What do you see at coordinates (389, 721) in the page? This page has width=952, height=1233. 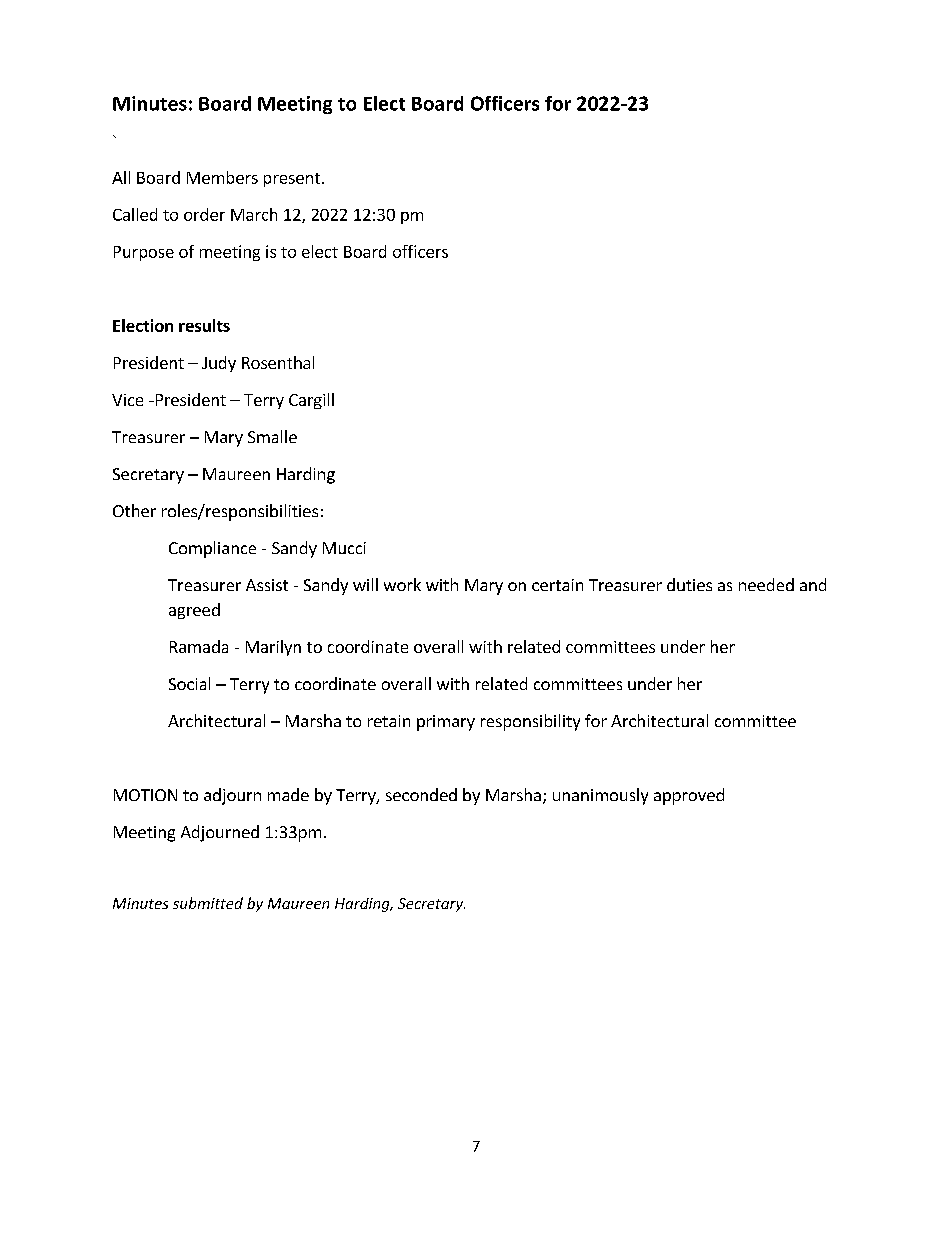 I see `retain` at bounding box center [389, 721].
